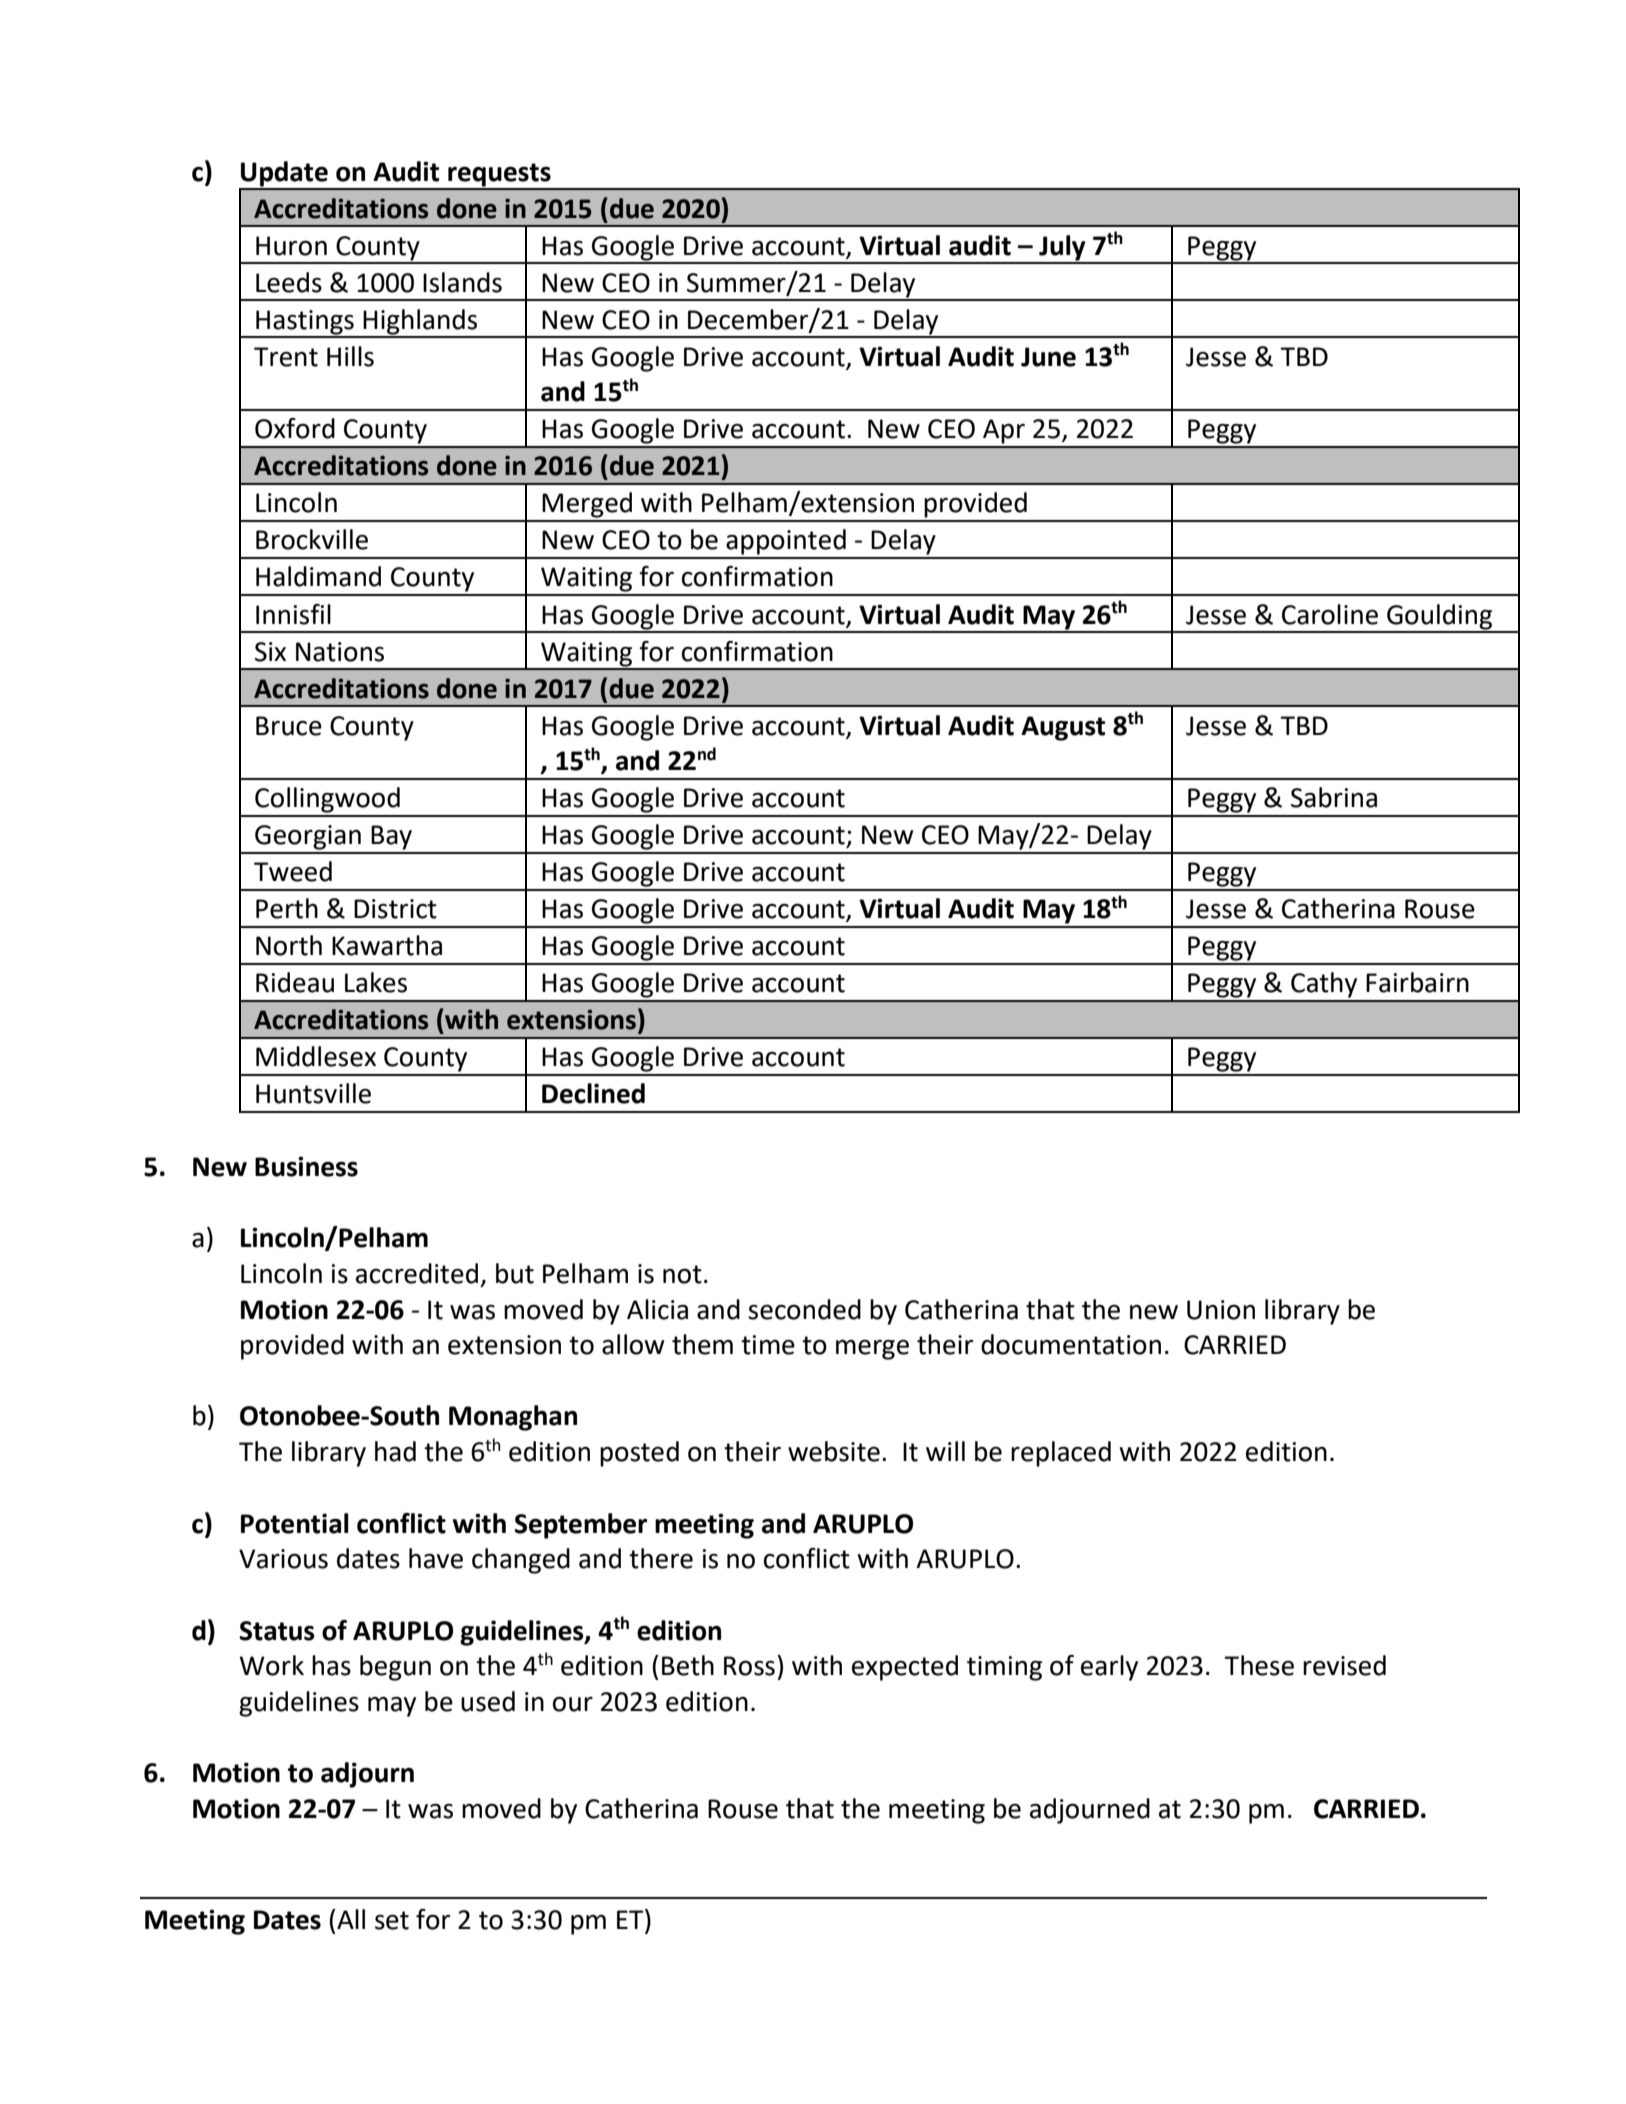  Describe the element at coordinates (395, 909) in the document. I see `District` at that location.
